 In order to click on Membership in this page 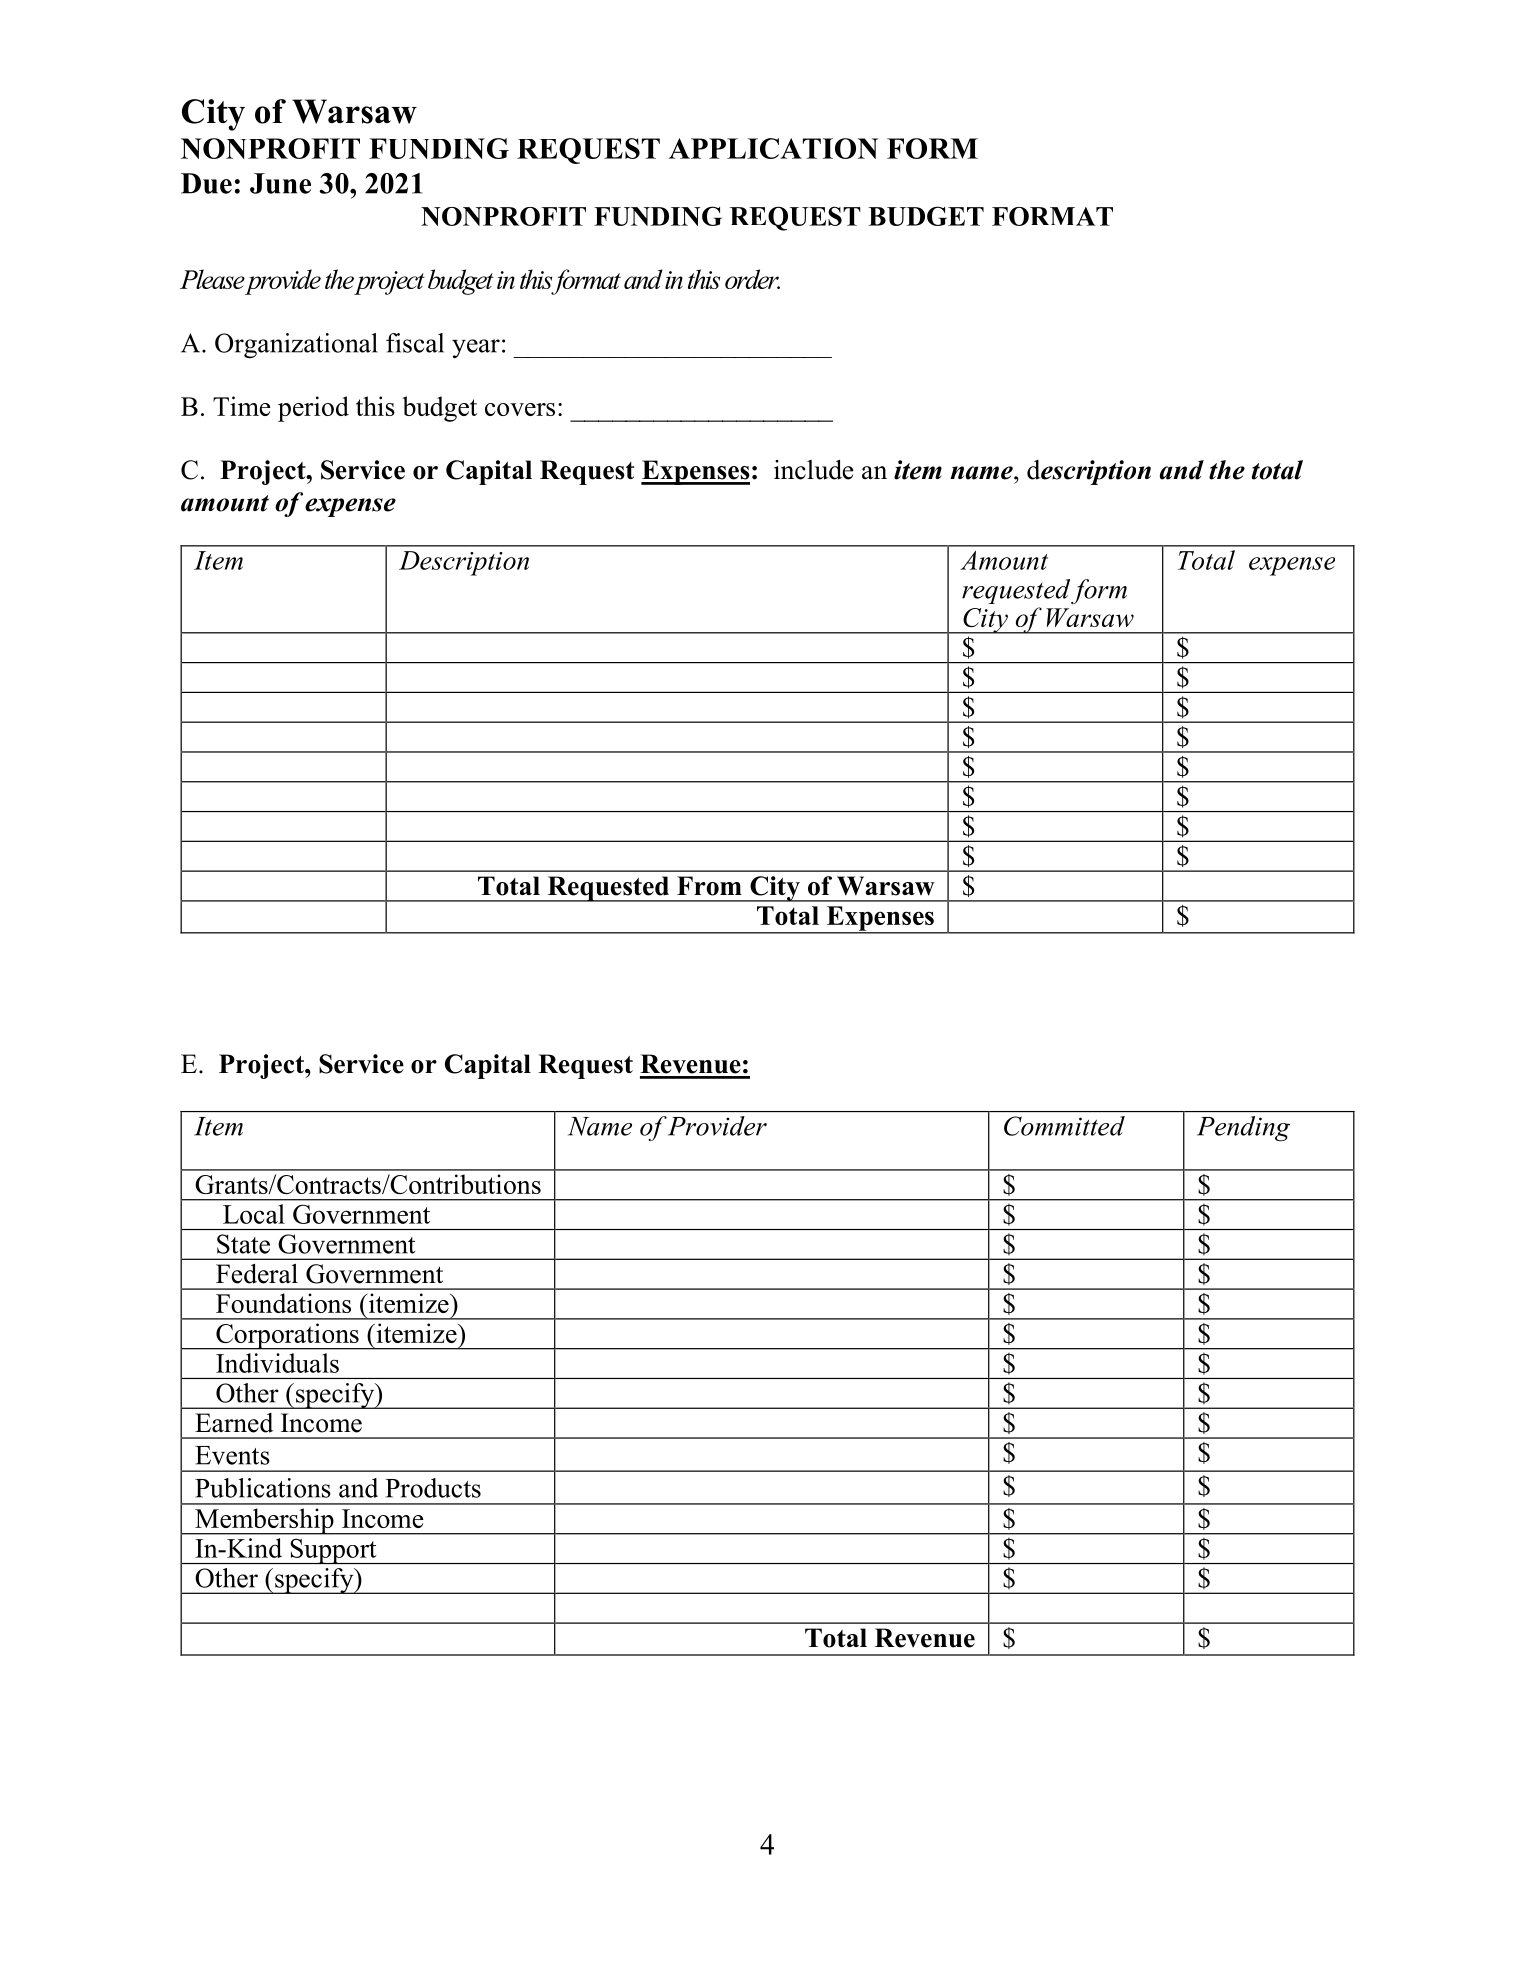, I will do `click(264, 1521)`.
